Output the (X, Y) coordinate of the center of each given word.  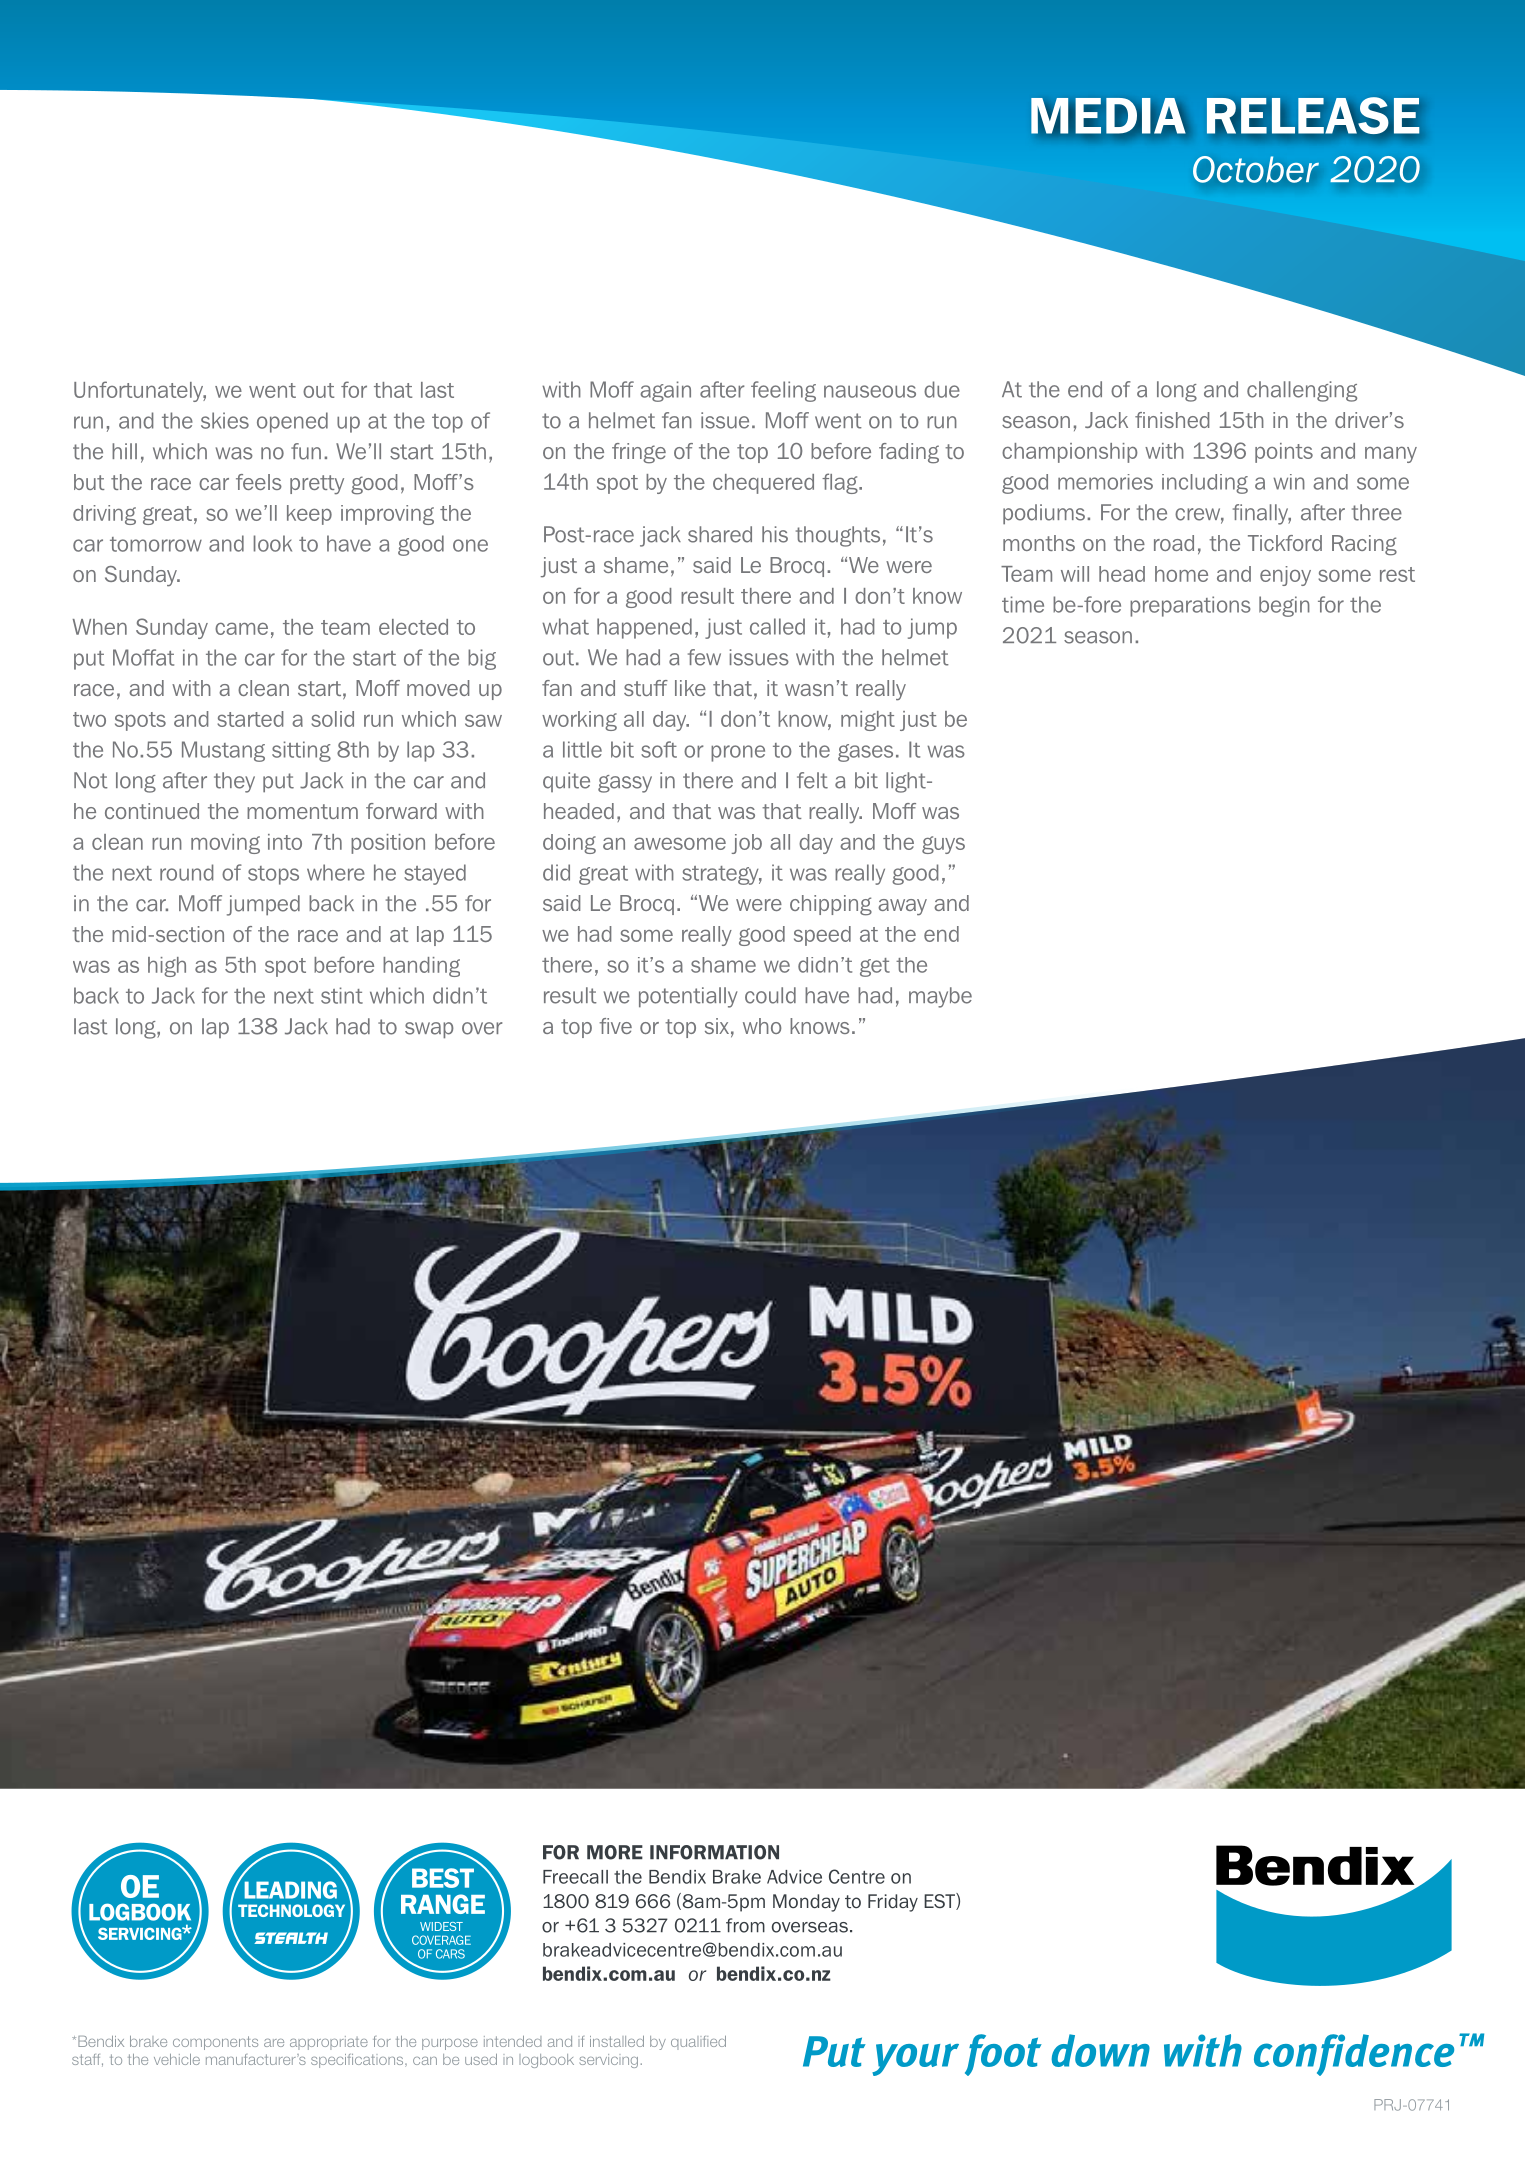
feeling (783, 391)
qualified (698, 2043)
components (215, 2043)
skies (225, 420)
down (1100, 2050)
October (1256, 169)
